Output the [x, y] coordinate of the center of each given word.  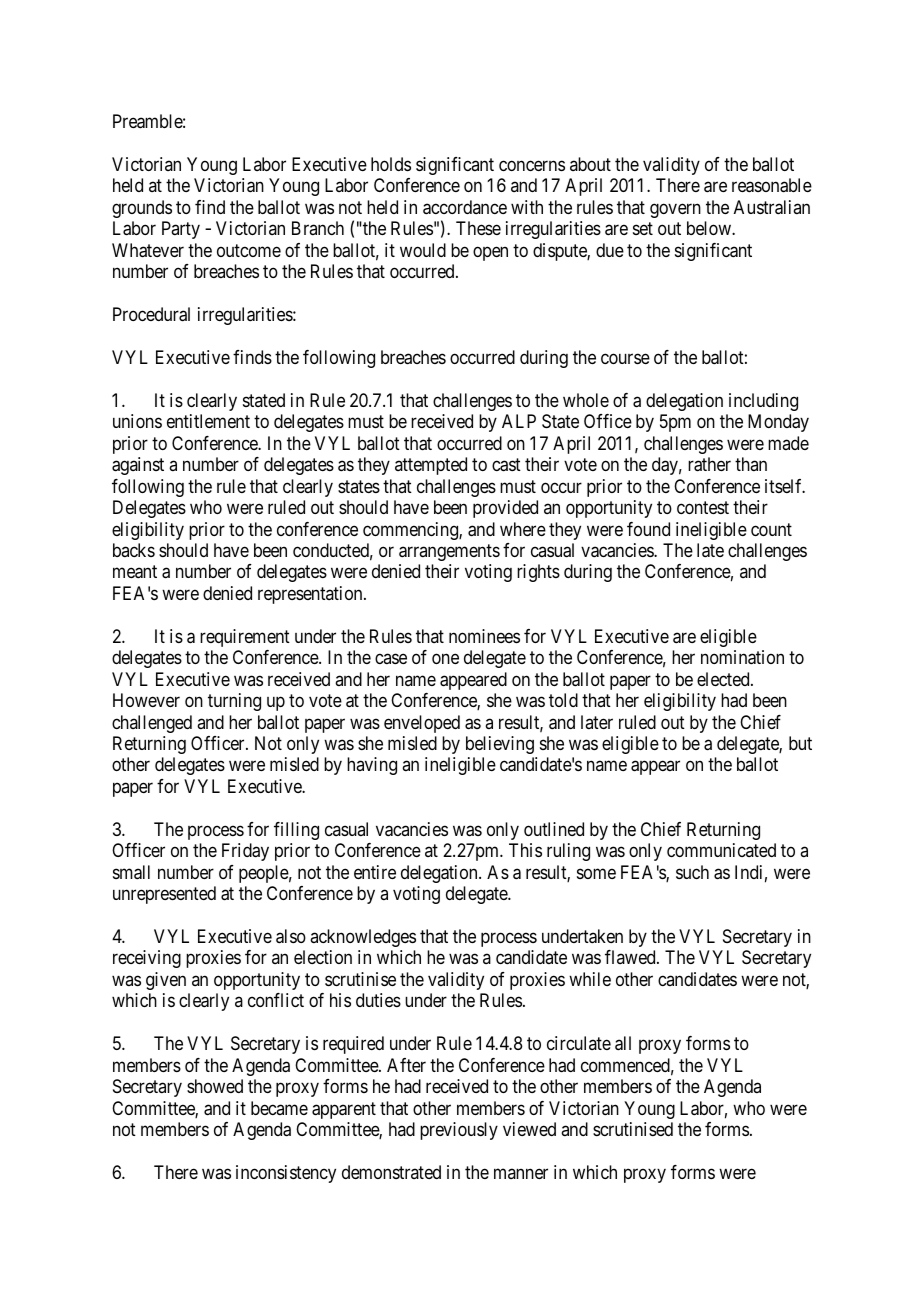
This [525, 850]
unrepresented [164, 895]
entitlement [208, 421]
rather [709, 464]
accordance [465, 207]
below [710, 228]
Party [181, 230]
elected [724, 679]
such [692, 872]
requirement [245, 638]
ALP [519, 421]
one [445, 659]
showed [215, 1086]
